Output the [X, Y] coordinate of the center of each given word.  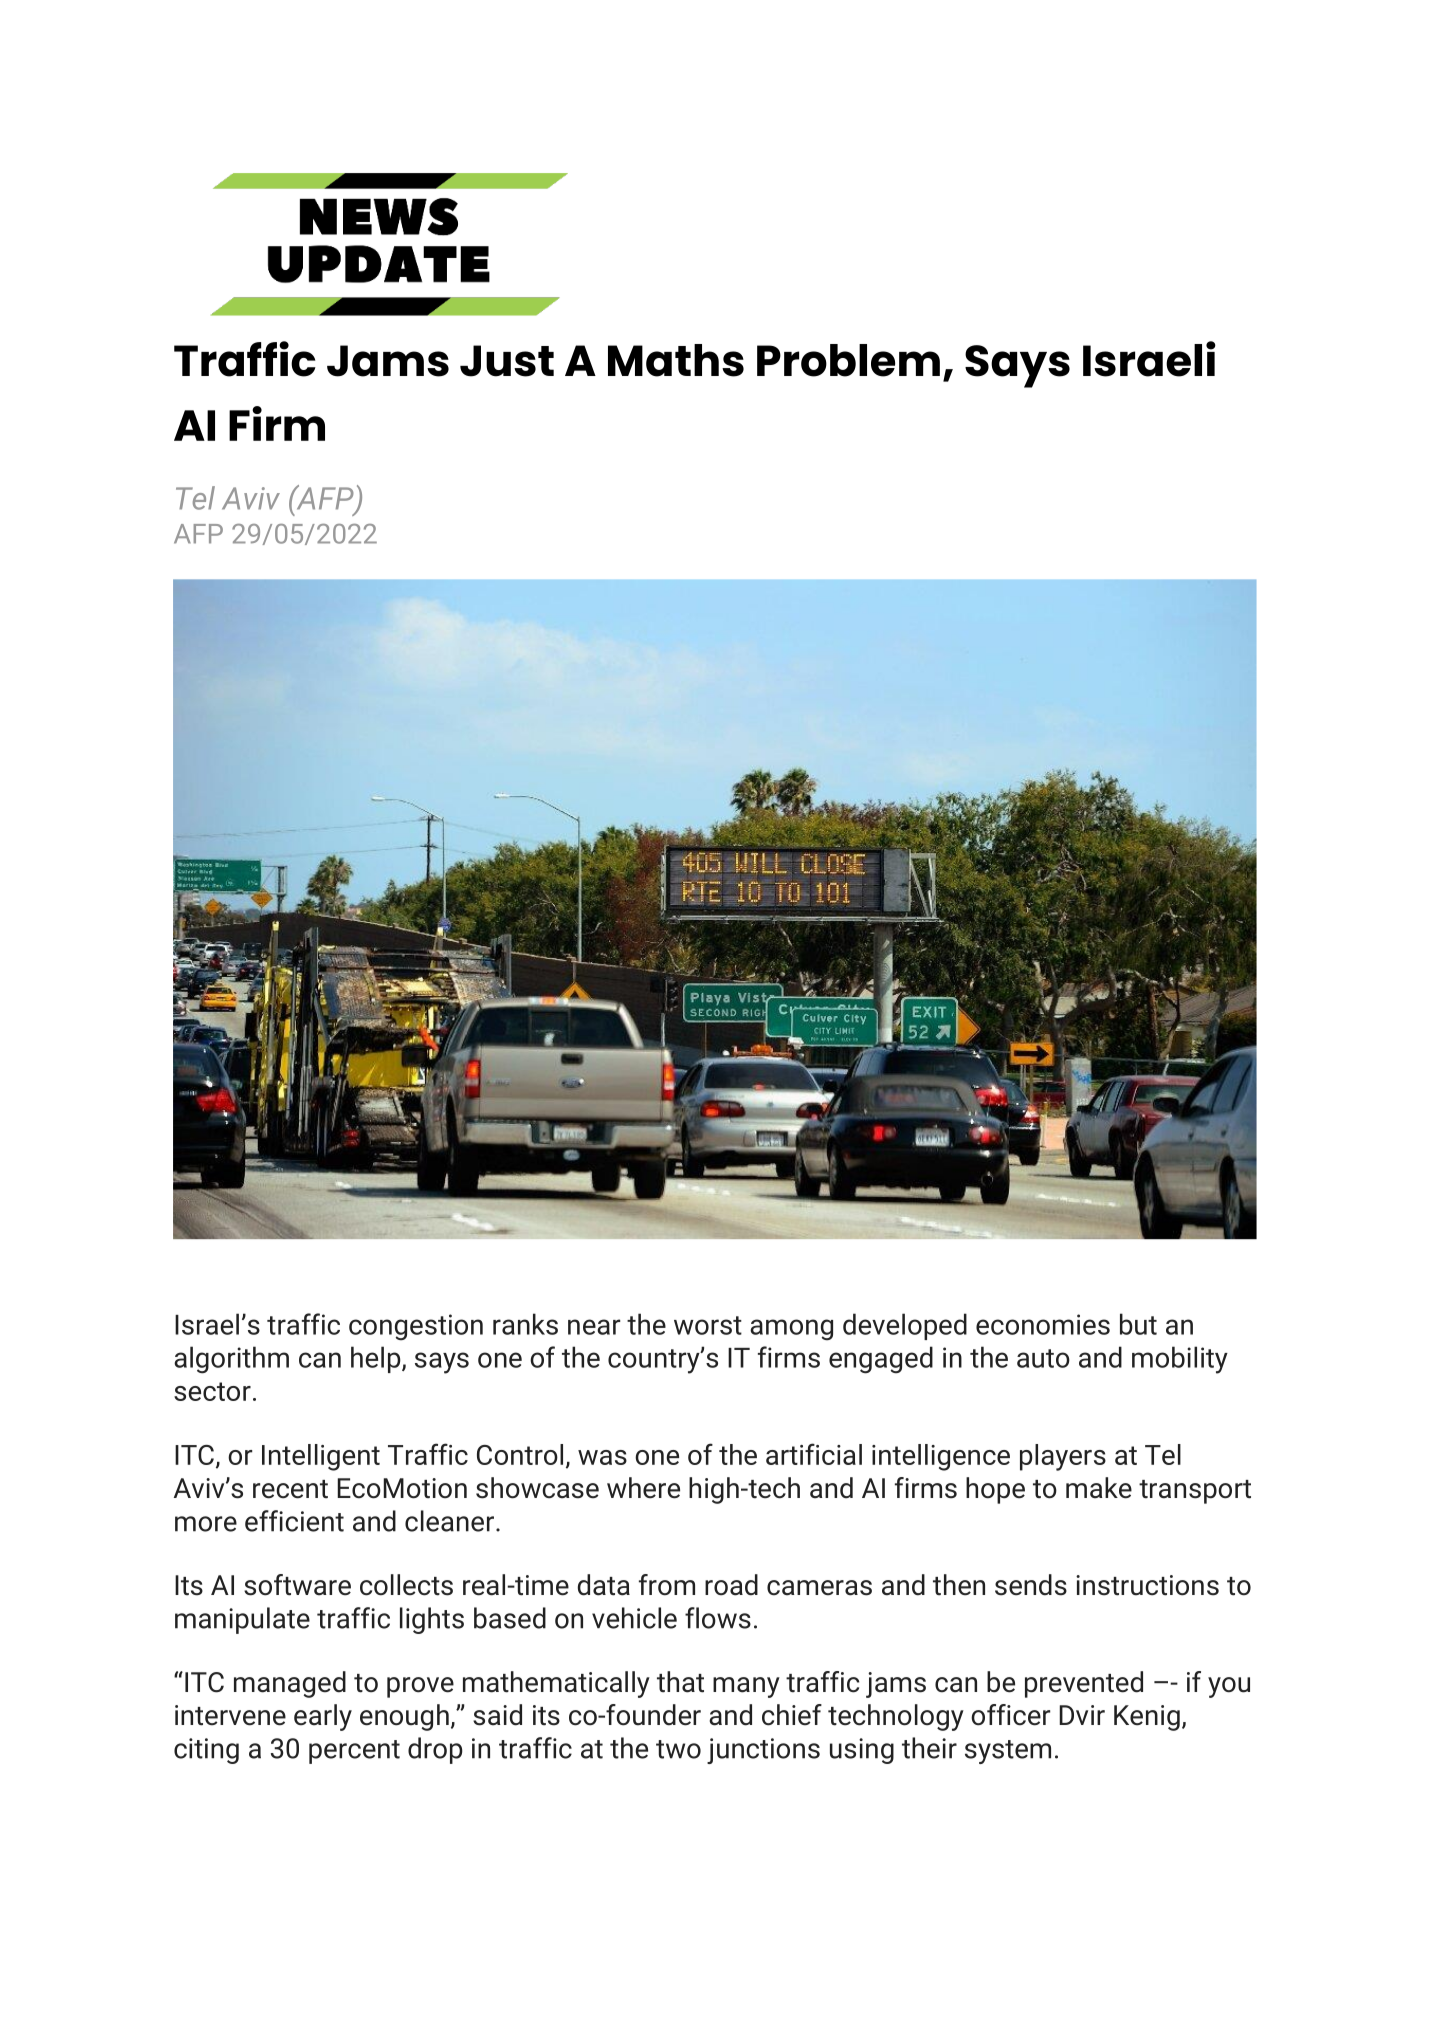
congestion [416, 1327]
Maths [676, 360]
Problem [848, 360]
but [1138, 1324]
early [323, 1717]
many [746, 1687]
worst [708, 1325]
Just [507, 361]
